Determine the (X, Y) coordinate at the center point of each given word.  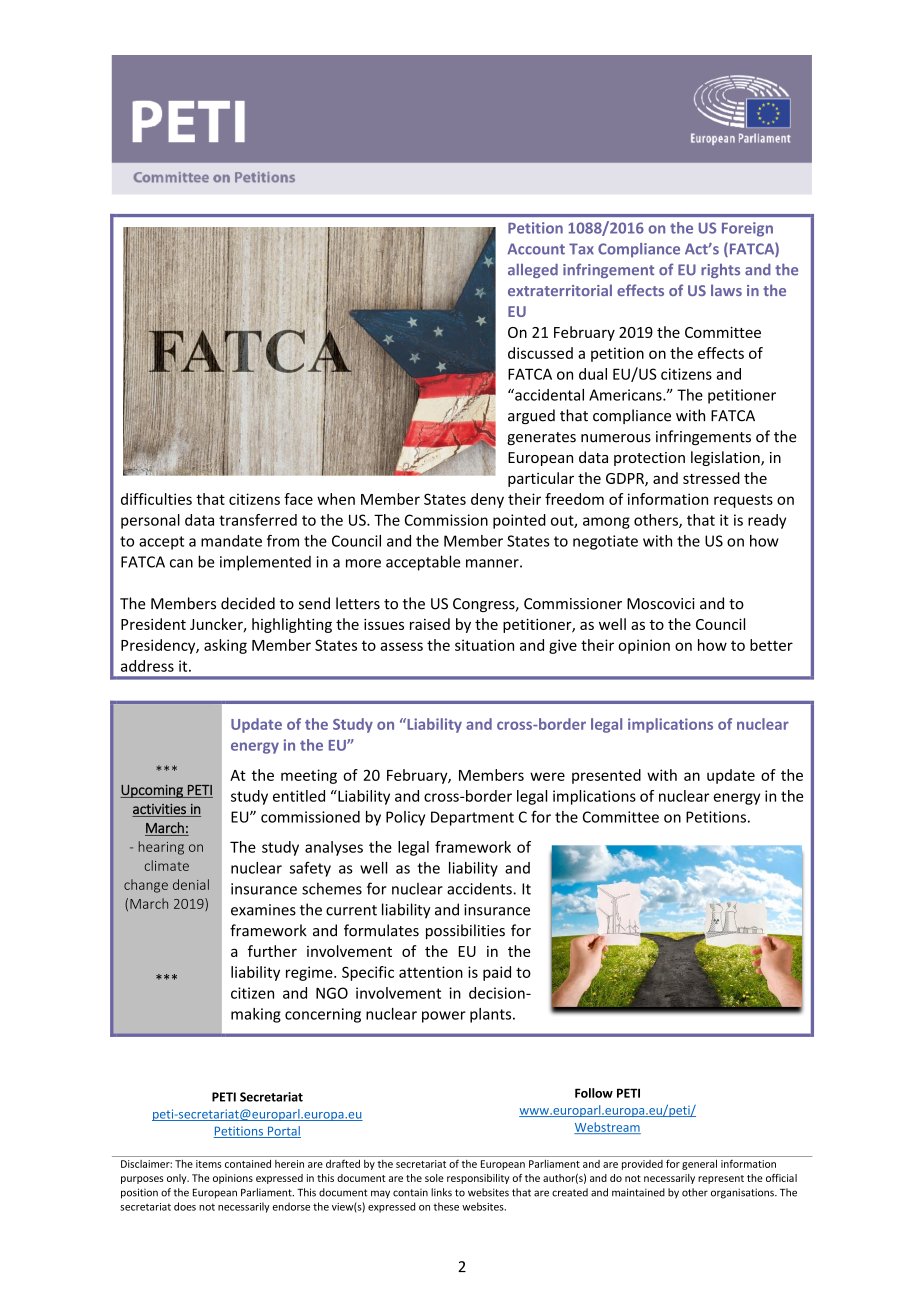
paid (497, 973)
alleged (533, 270)
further (272, 951)
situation (484, 645)
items (208, 1164)
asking (225, 646)
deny (487, 500)
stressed (711, 478)
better (771, 645)
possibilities (465, 931)
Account (536, 249)
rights (720, 271)
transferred (258, 520)
